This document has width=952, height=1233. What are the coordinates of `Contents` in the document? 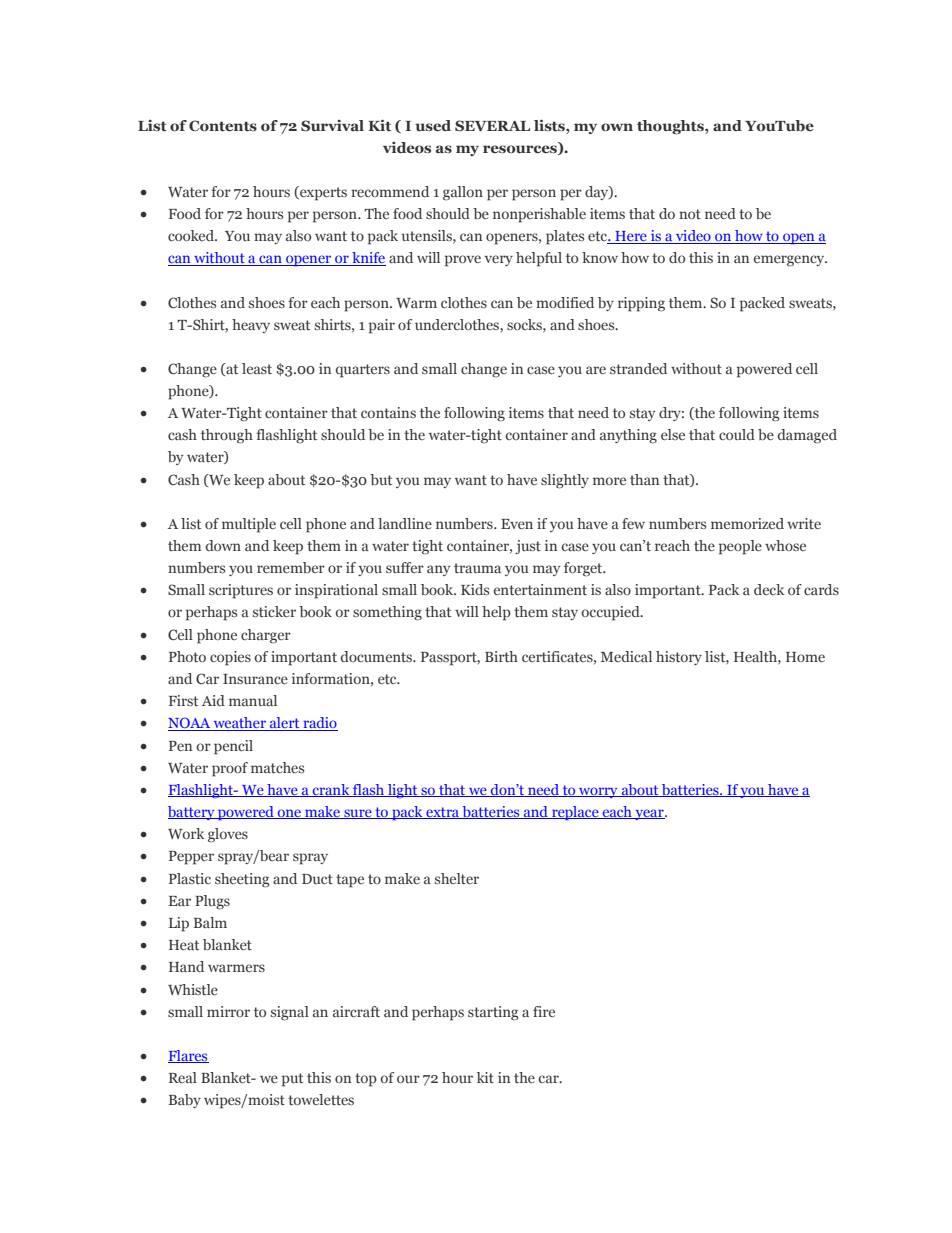 It's located at (223, 126).
